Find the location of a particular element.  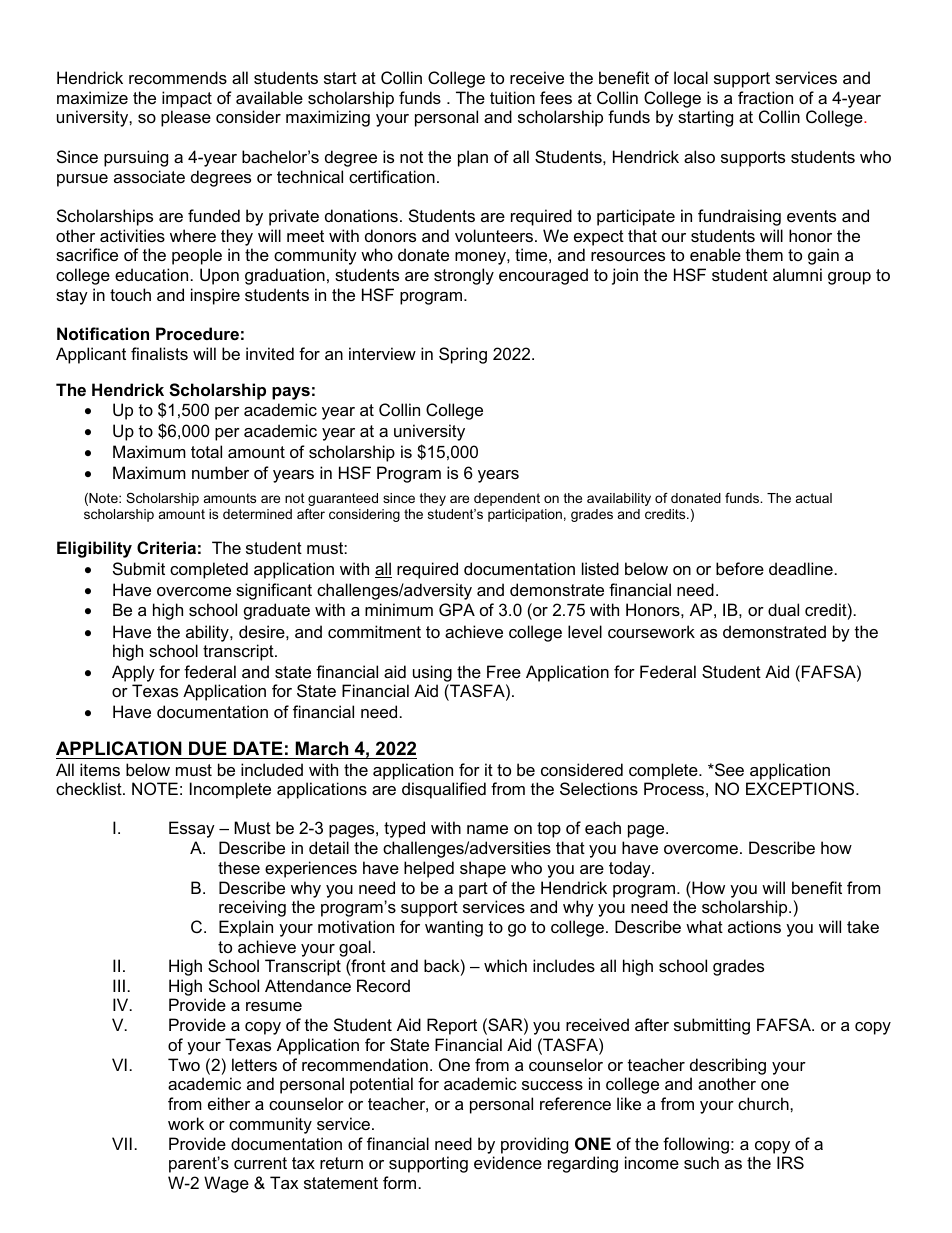

please is located at coordinates (186, 118).
